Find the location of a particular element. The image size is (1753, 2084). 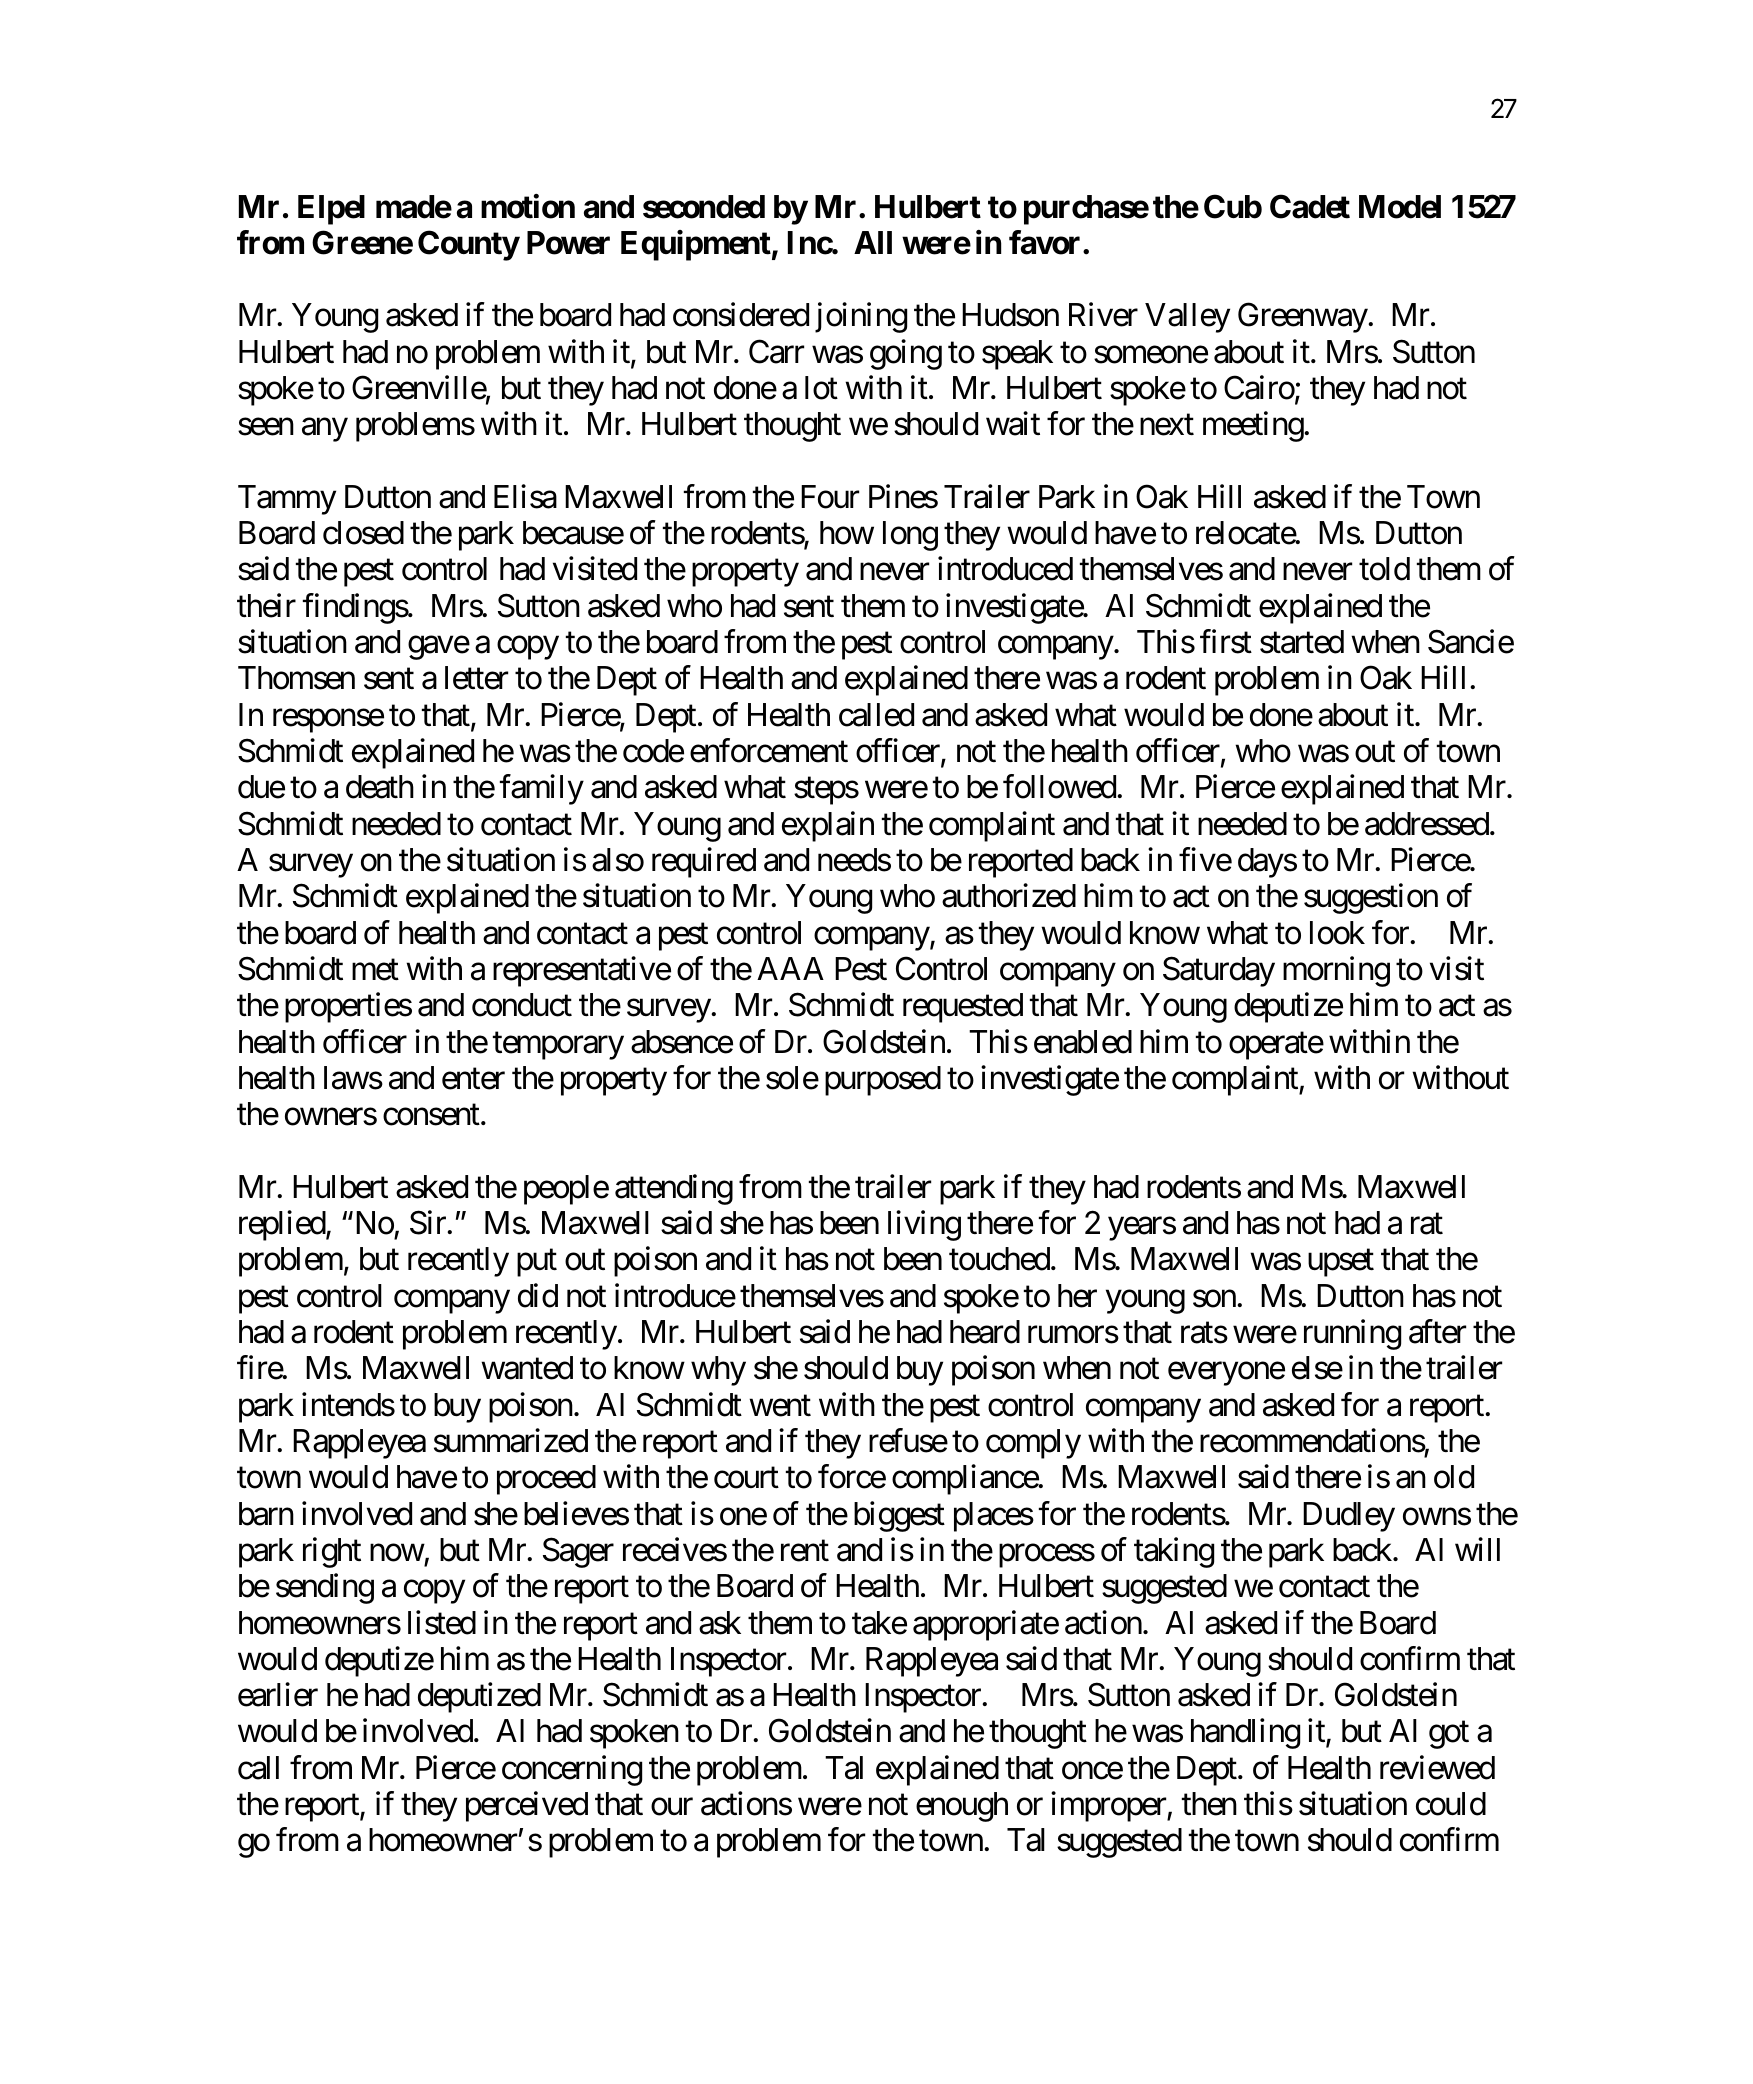

joining is located at coordinates (861, 318).
